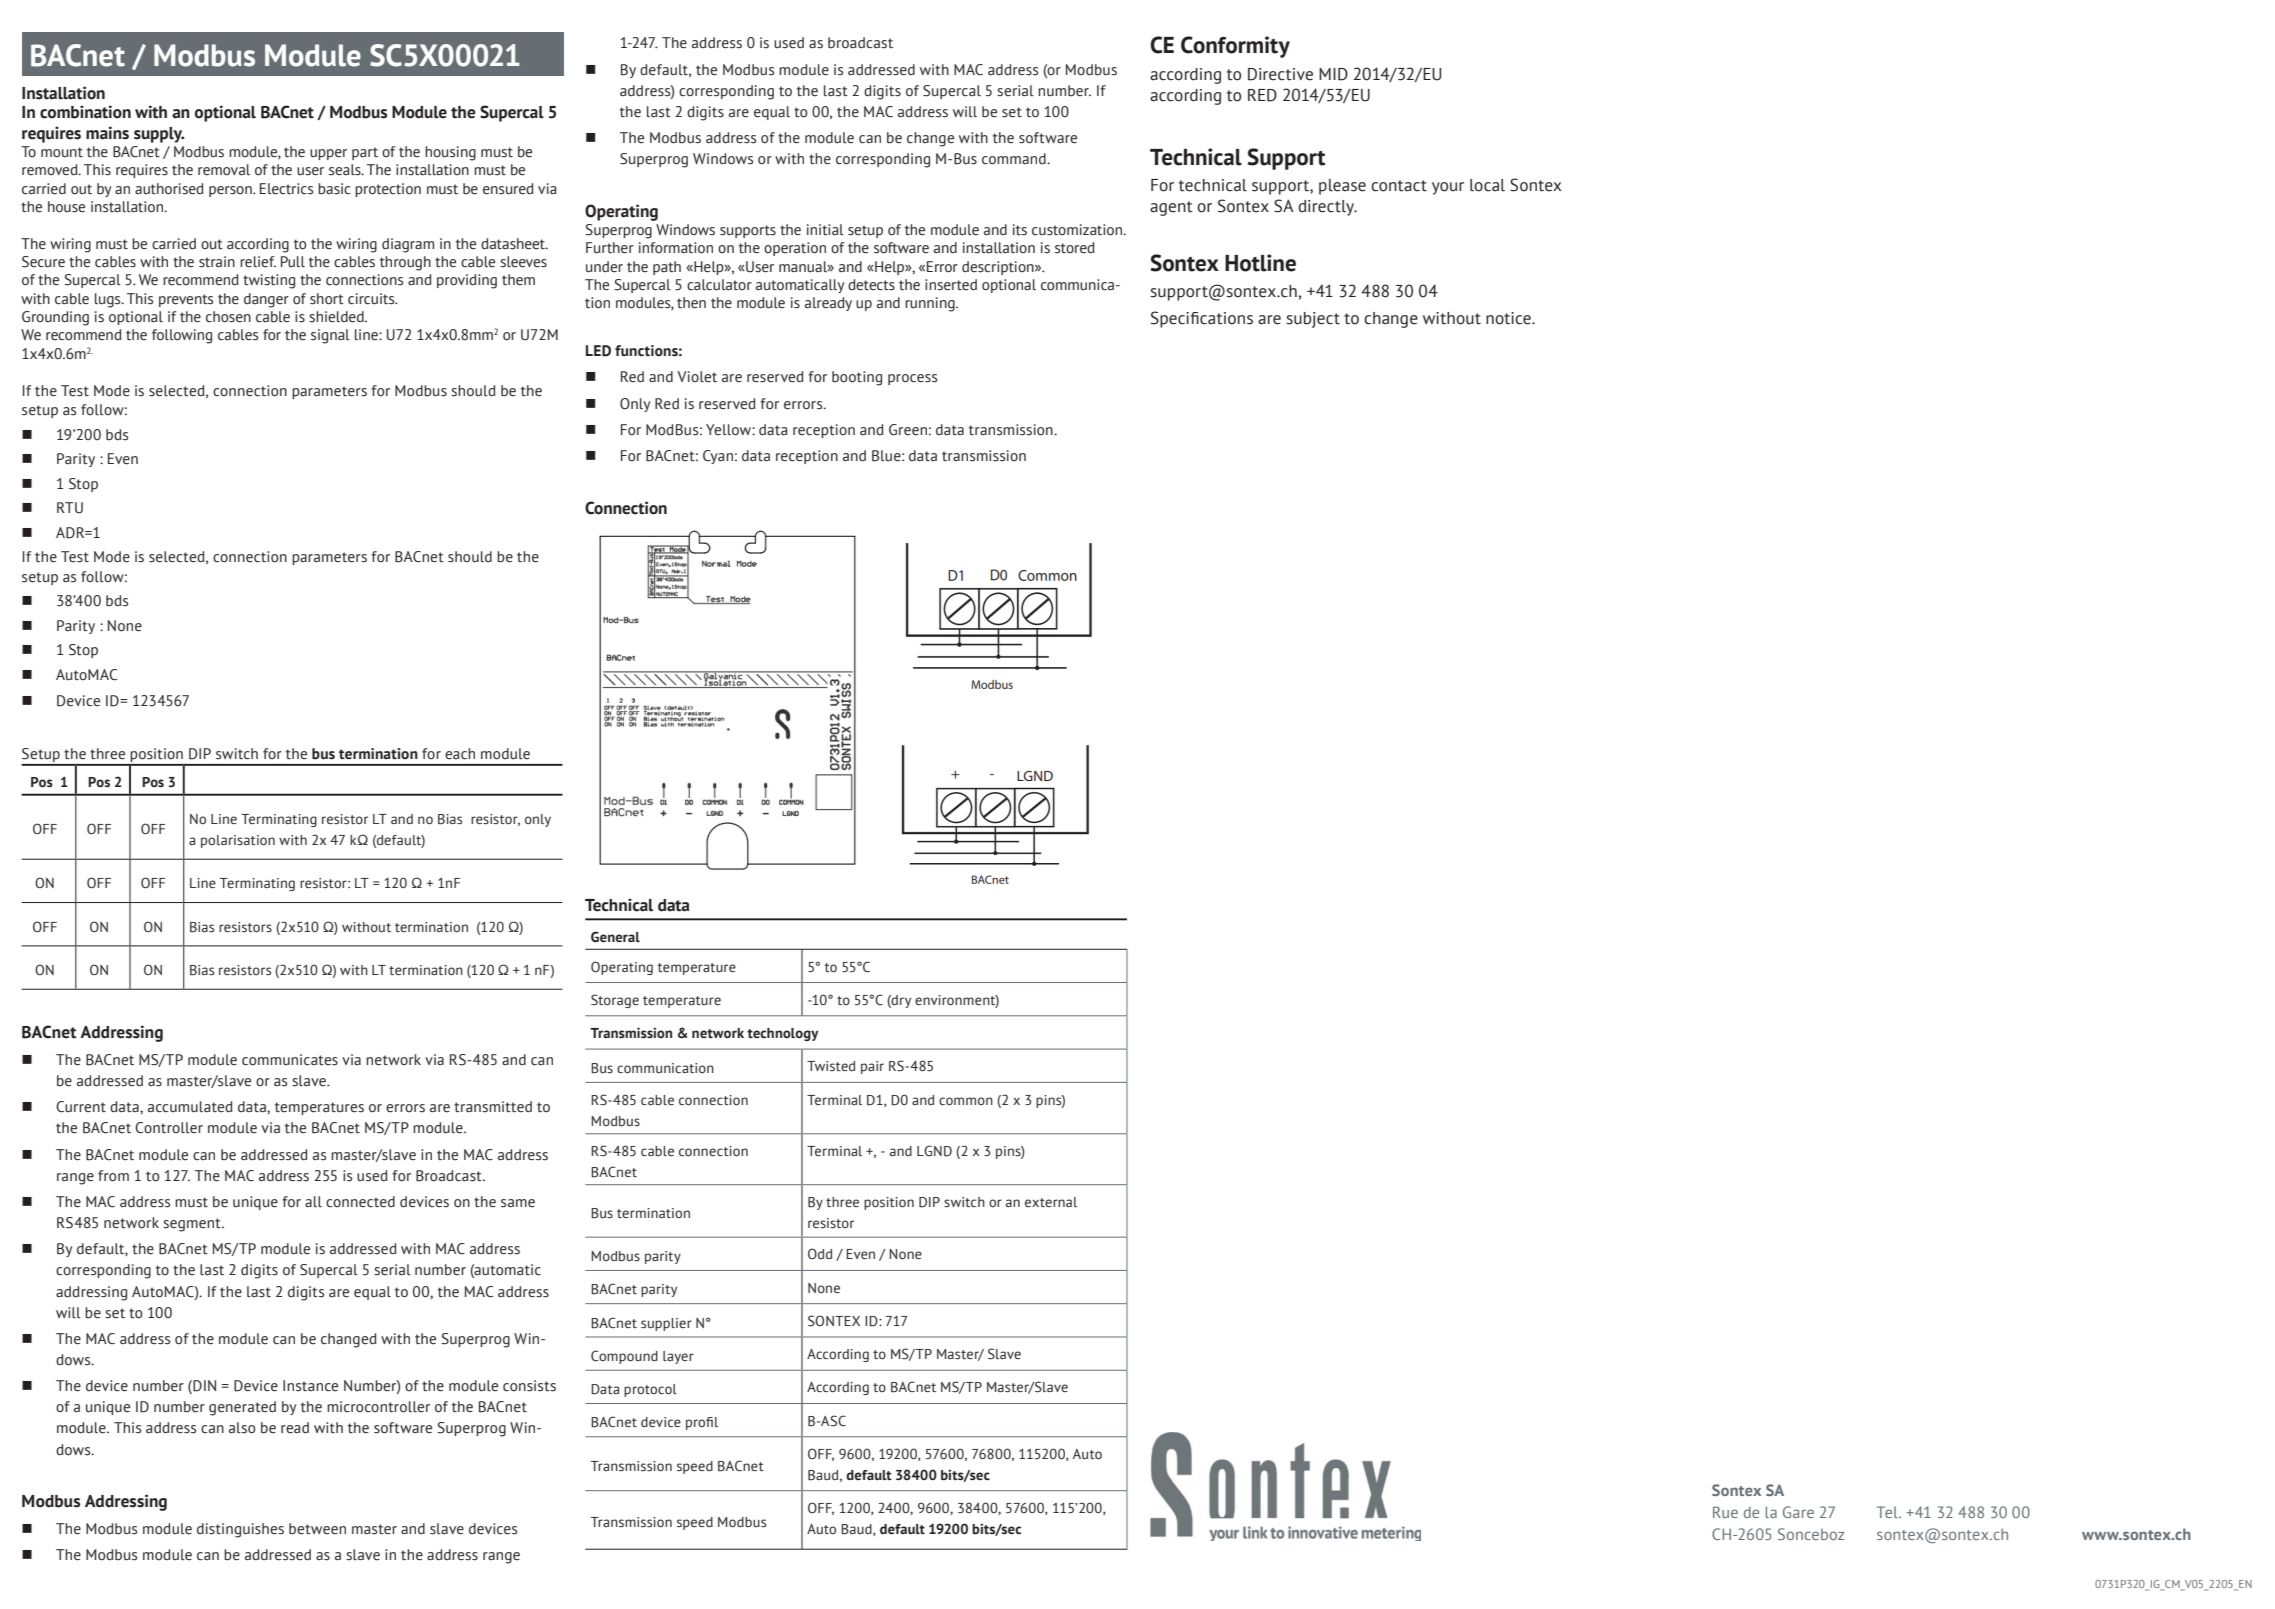 This screenshot has height=1609, width=2275. Describe the element at coordinates (966, 1101) in the screenshot. I see `common` at that location.
